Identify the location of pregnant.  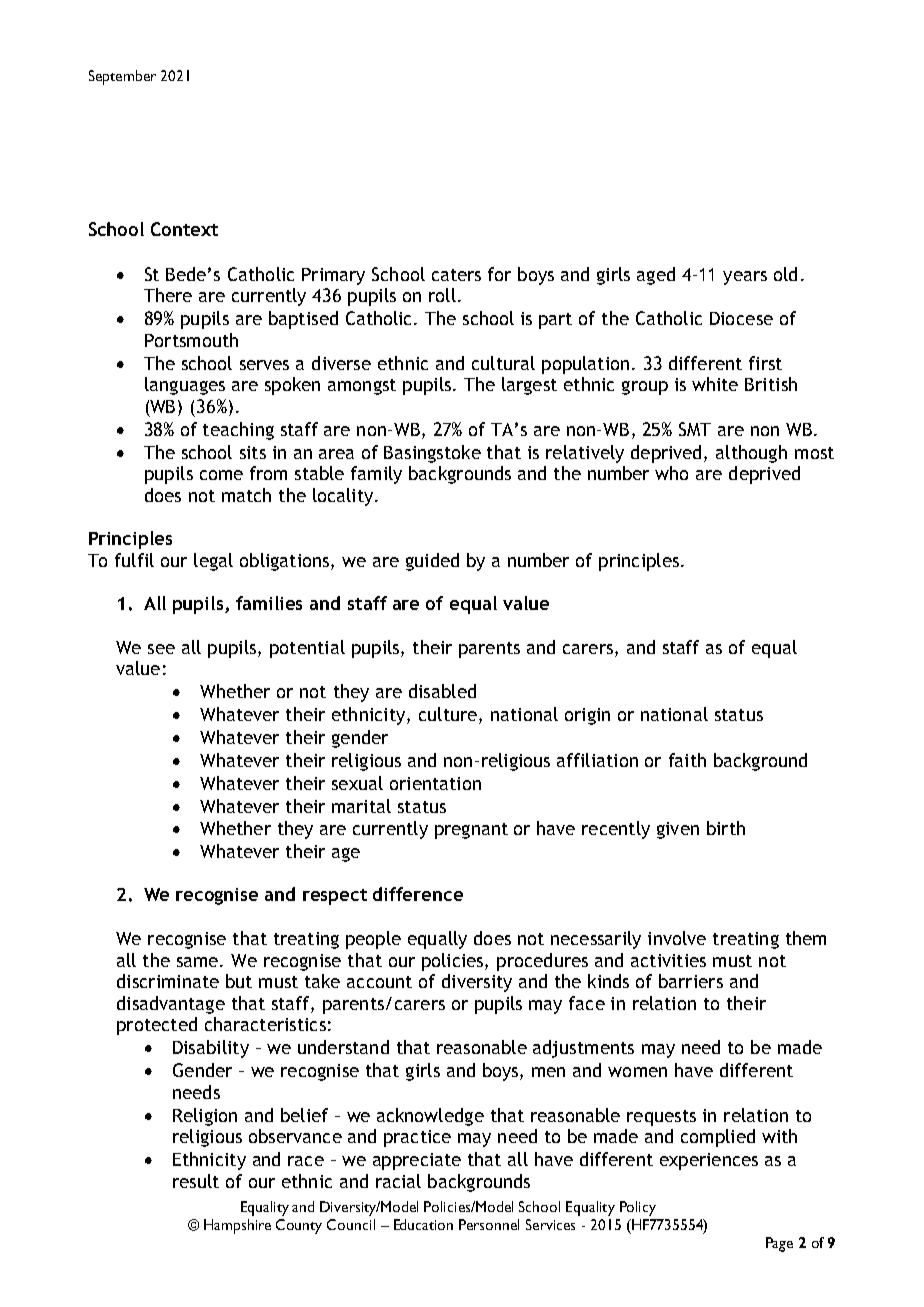
(471, 831).
